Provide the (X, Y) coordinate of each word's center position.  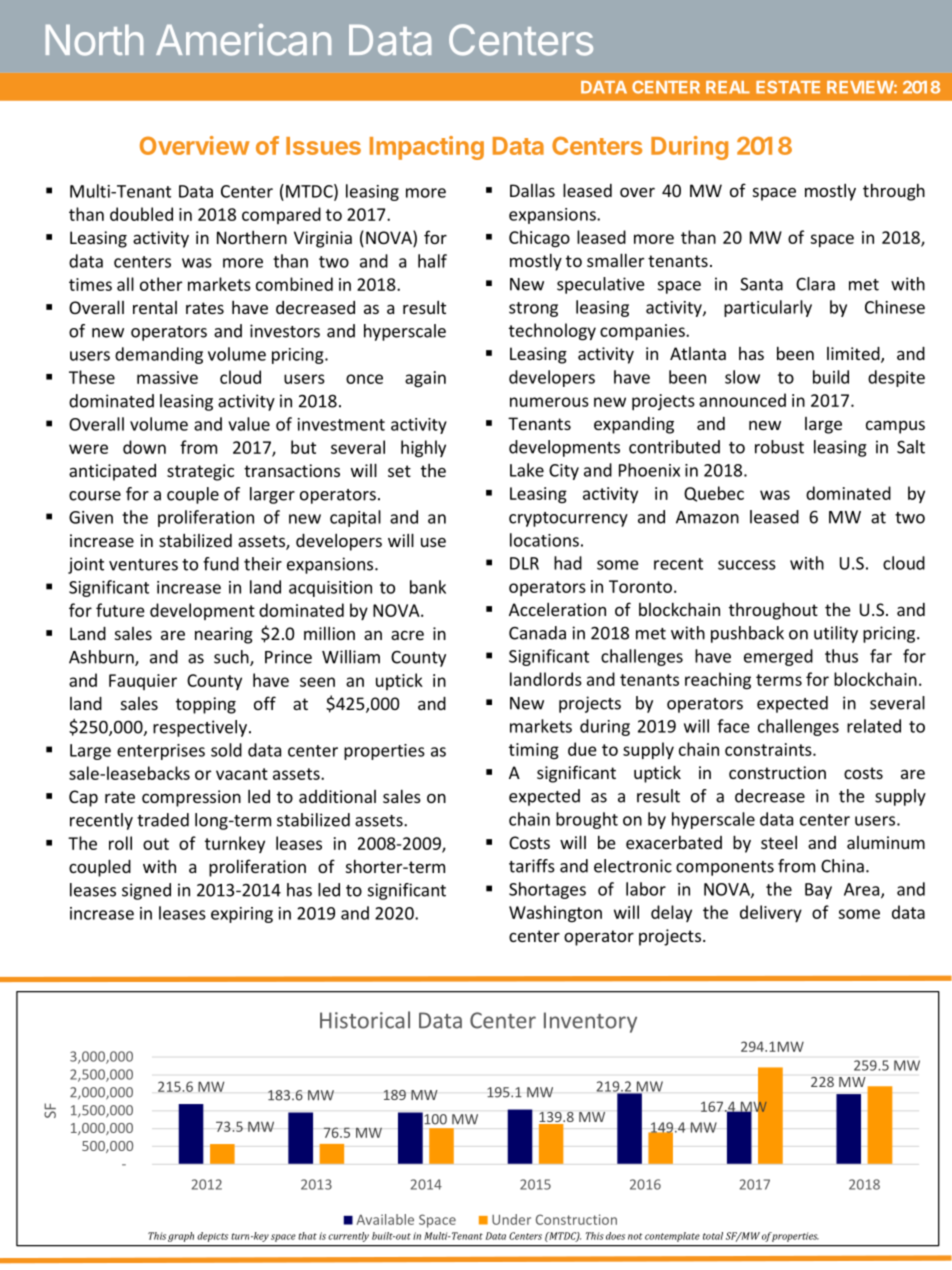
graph (181, 1237)
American (243, 40)
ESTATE (788, 87)
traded (163, 820)
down (144, 447)
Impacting (427, 148)
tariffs (532, 866)
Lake (527, 470)
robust (779, 447)
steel (779, 842)
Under (511, 1219)
